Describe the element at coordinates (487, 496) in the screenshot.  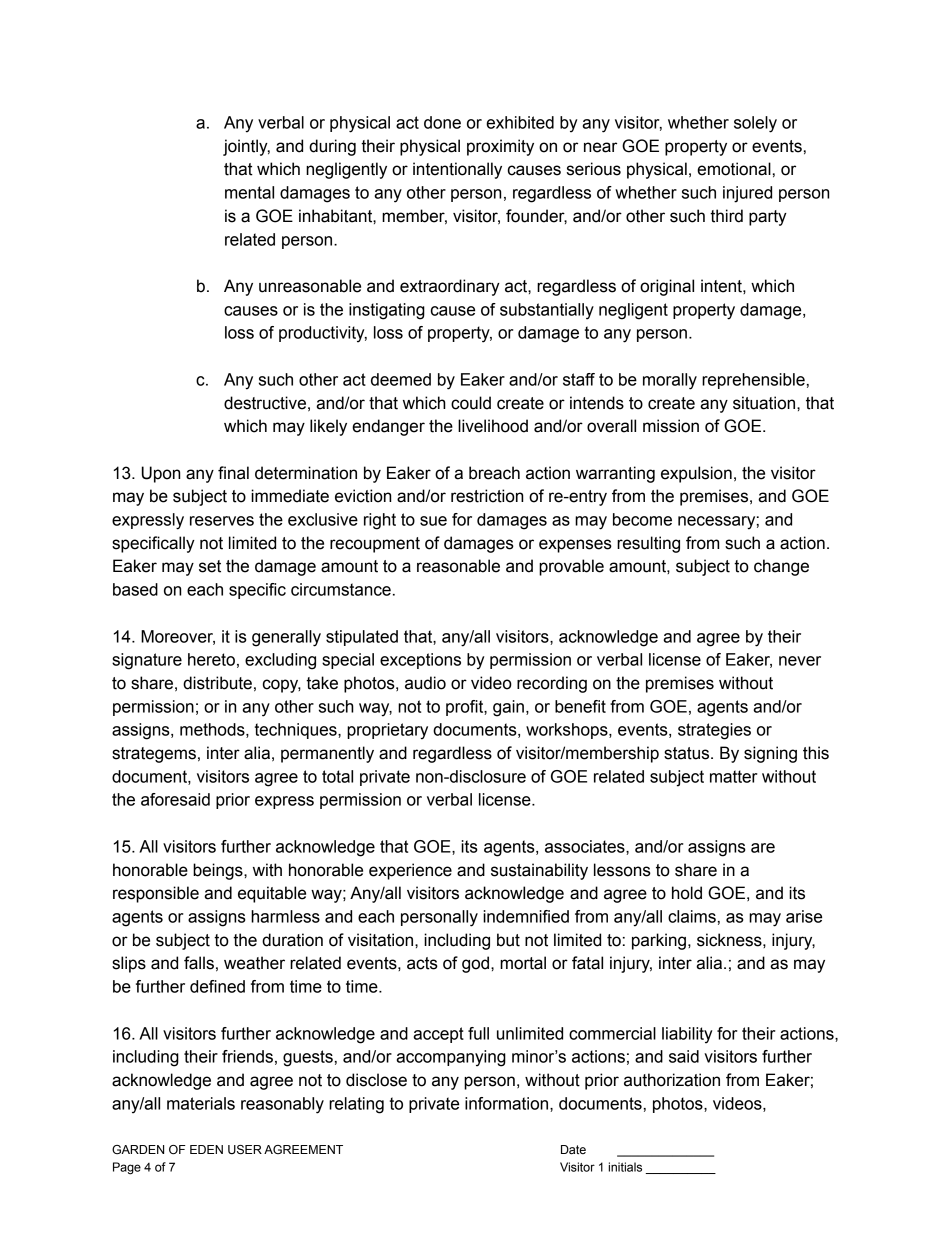
I see `restriction` at that location.
